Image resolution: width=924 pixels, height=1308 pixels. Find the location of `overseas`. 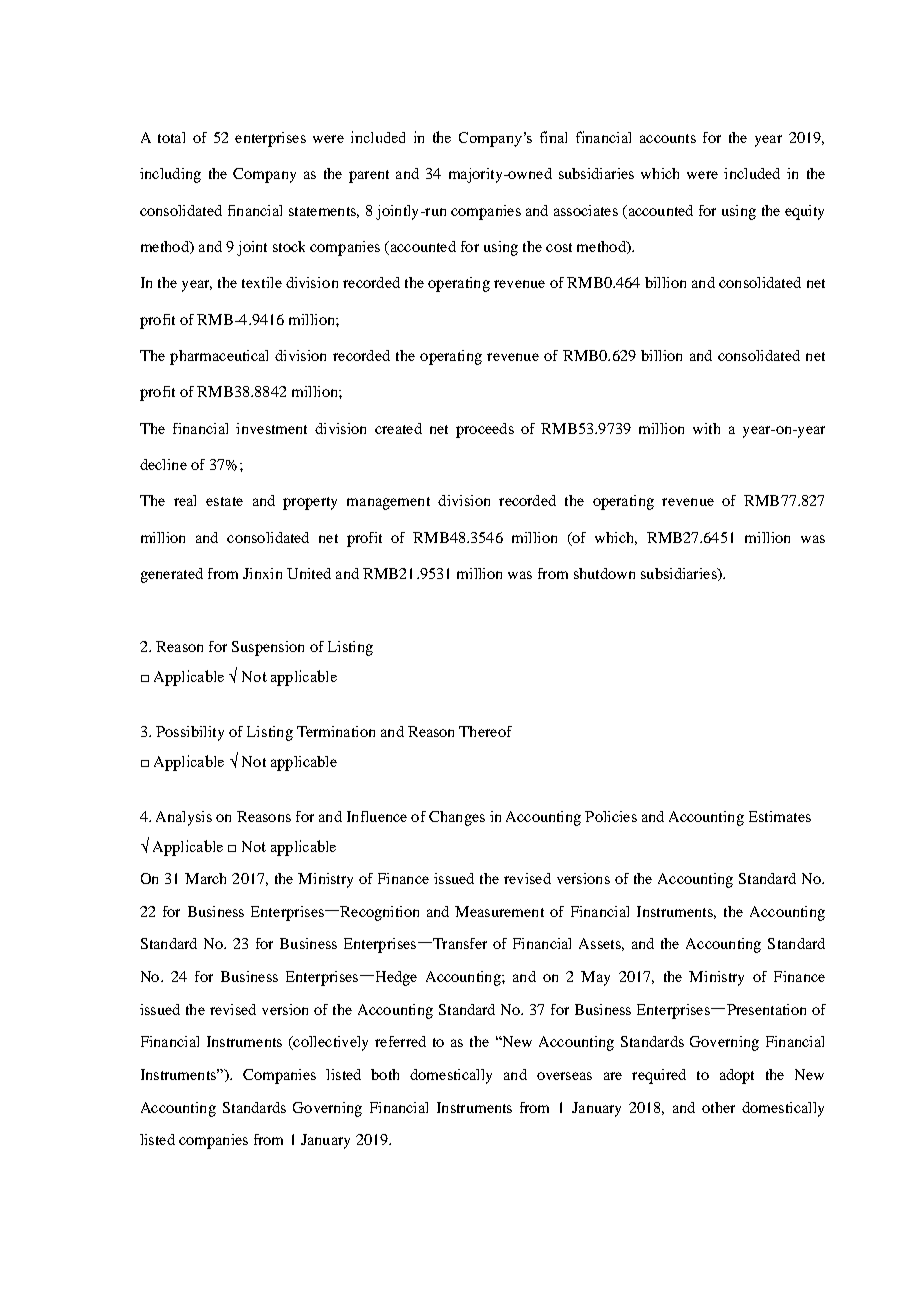

overseas is located at coordinates (564, 1076).
